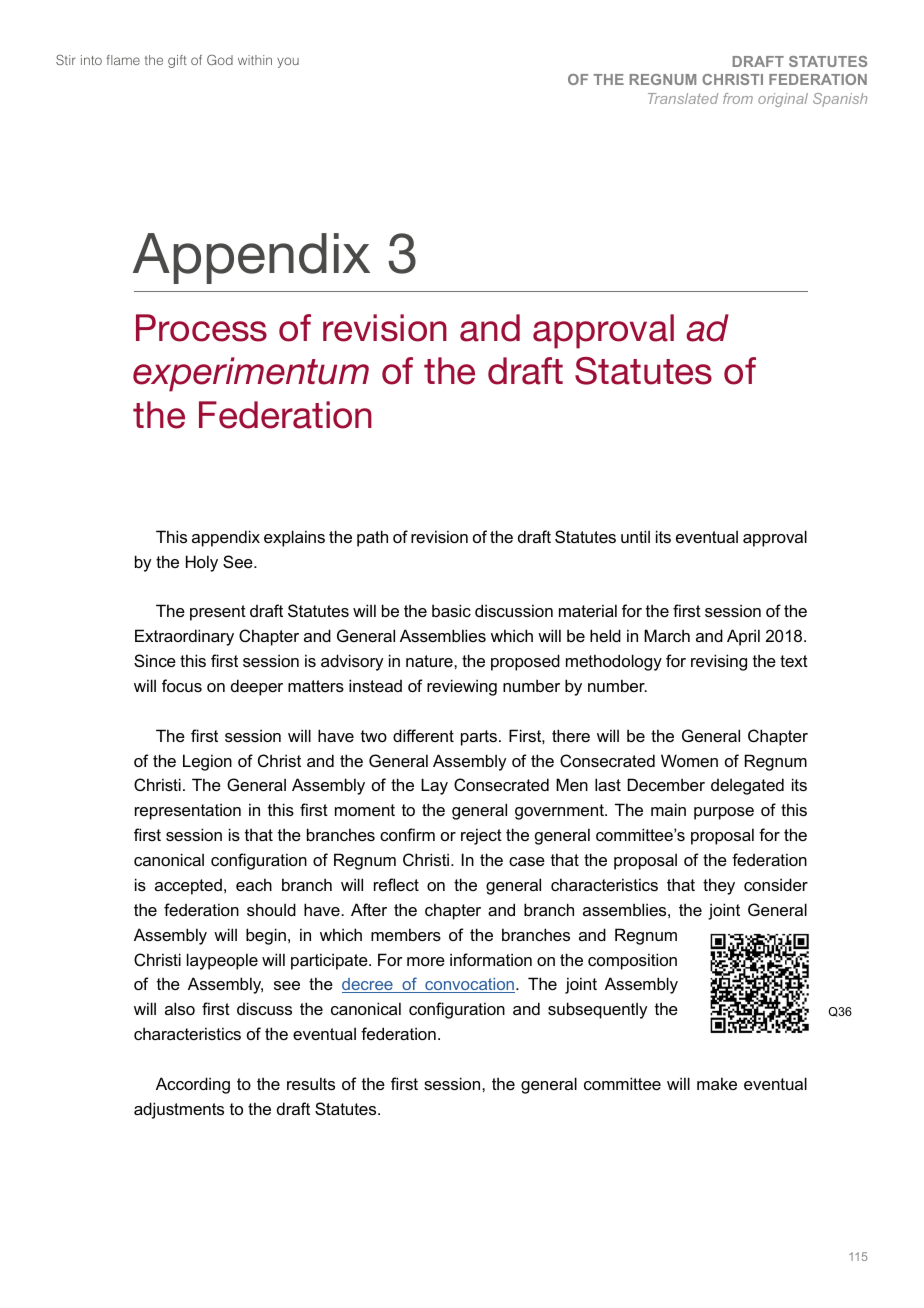 Image resolution: width=924 pixels, height=1308 pixels. Describe the element at coordinates (372, 538) in the page. I see `path` at that location.
